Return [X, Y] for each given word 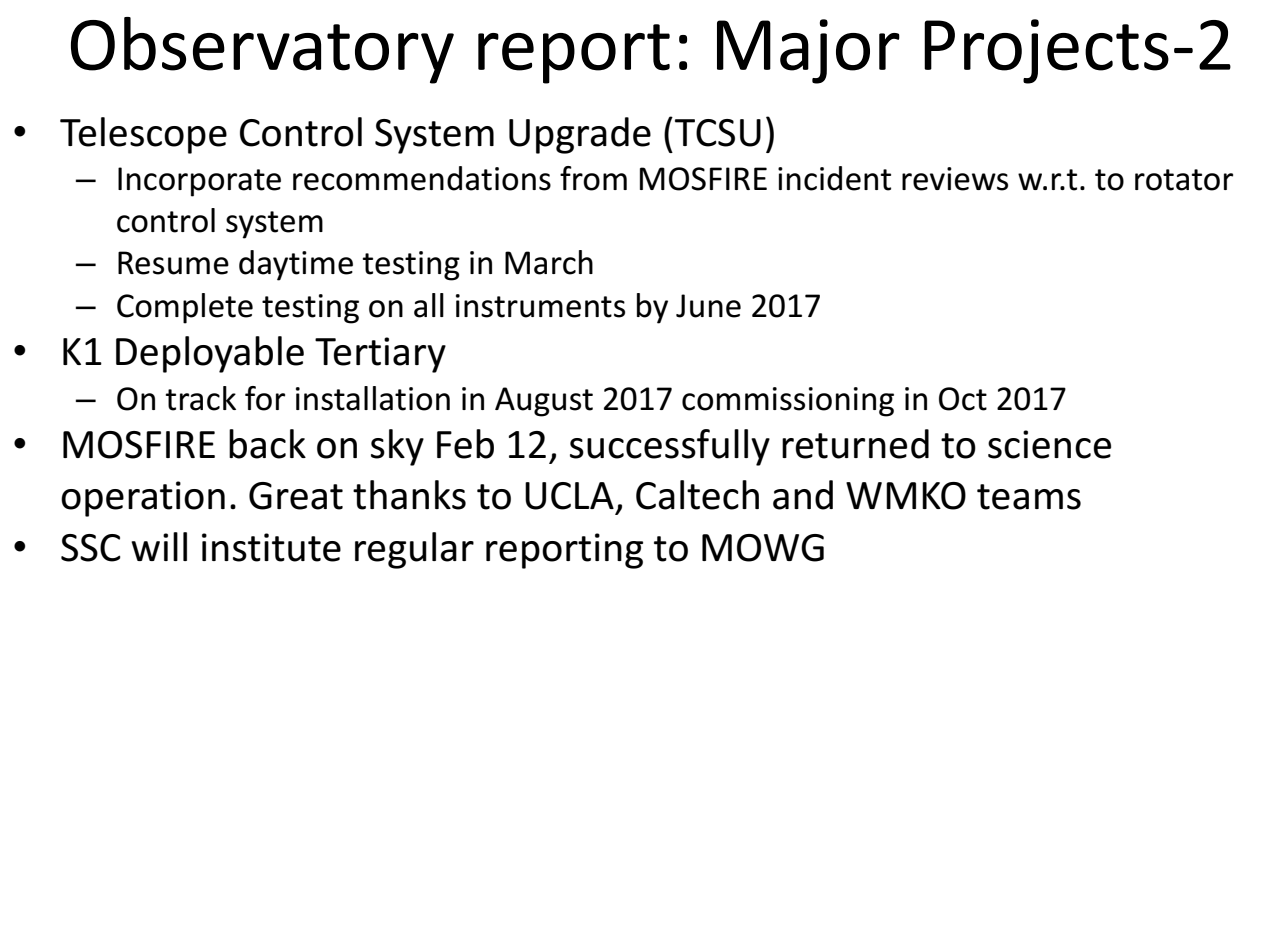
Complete [185, 308]
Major [808, 51]
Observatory [262, 50]
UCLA [569, 496]
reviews [955, 179]
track [201, 398]
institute [271, 547]
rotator [1184, 180]
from [593, 178]
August [544, 402]
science [1049, 444]
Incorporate [199, 182]
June [708, 306]
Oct [963, 399]
